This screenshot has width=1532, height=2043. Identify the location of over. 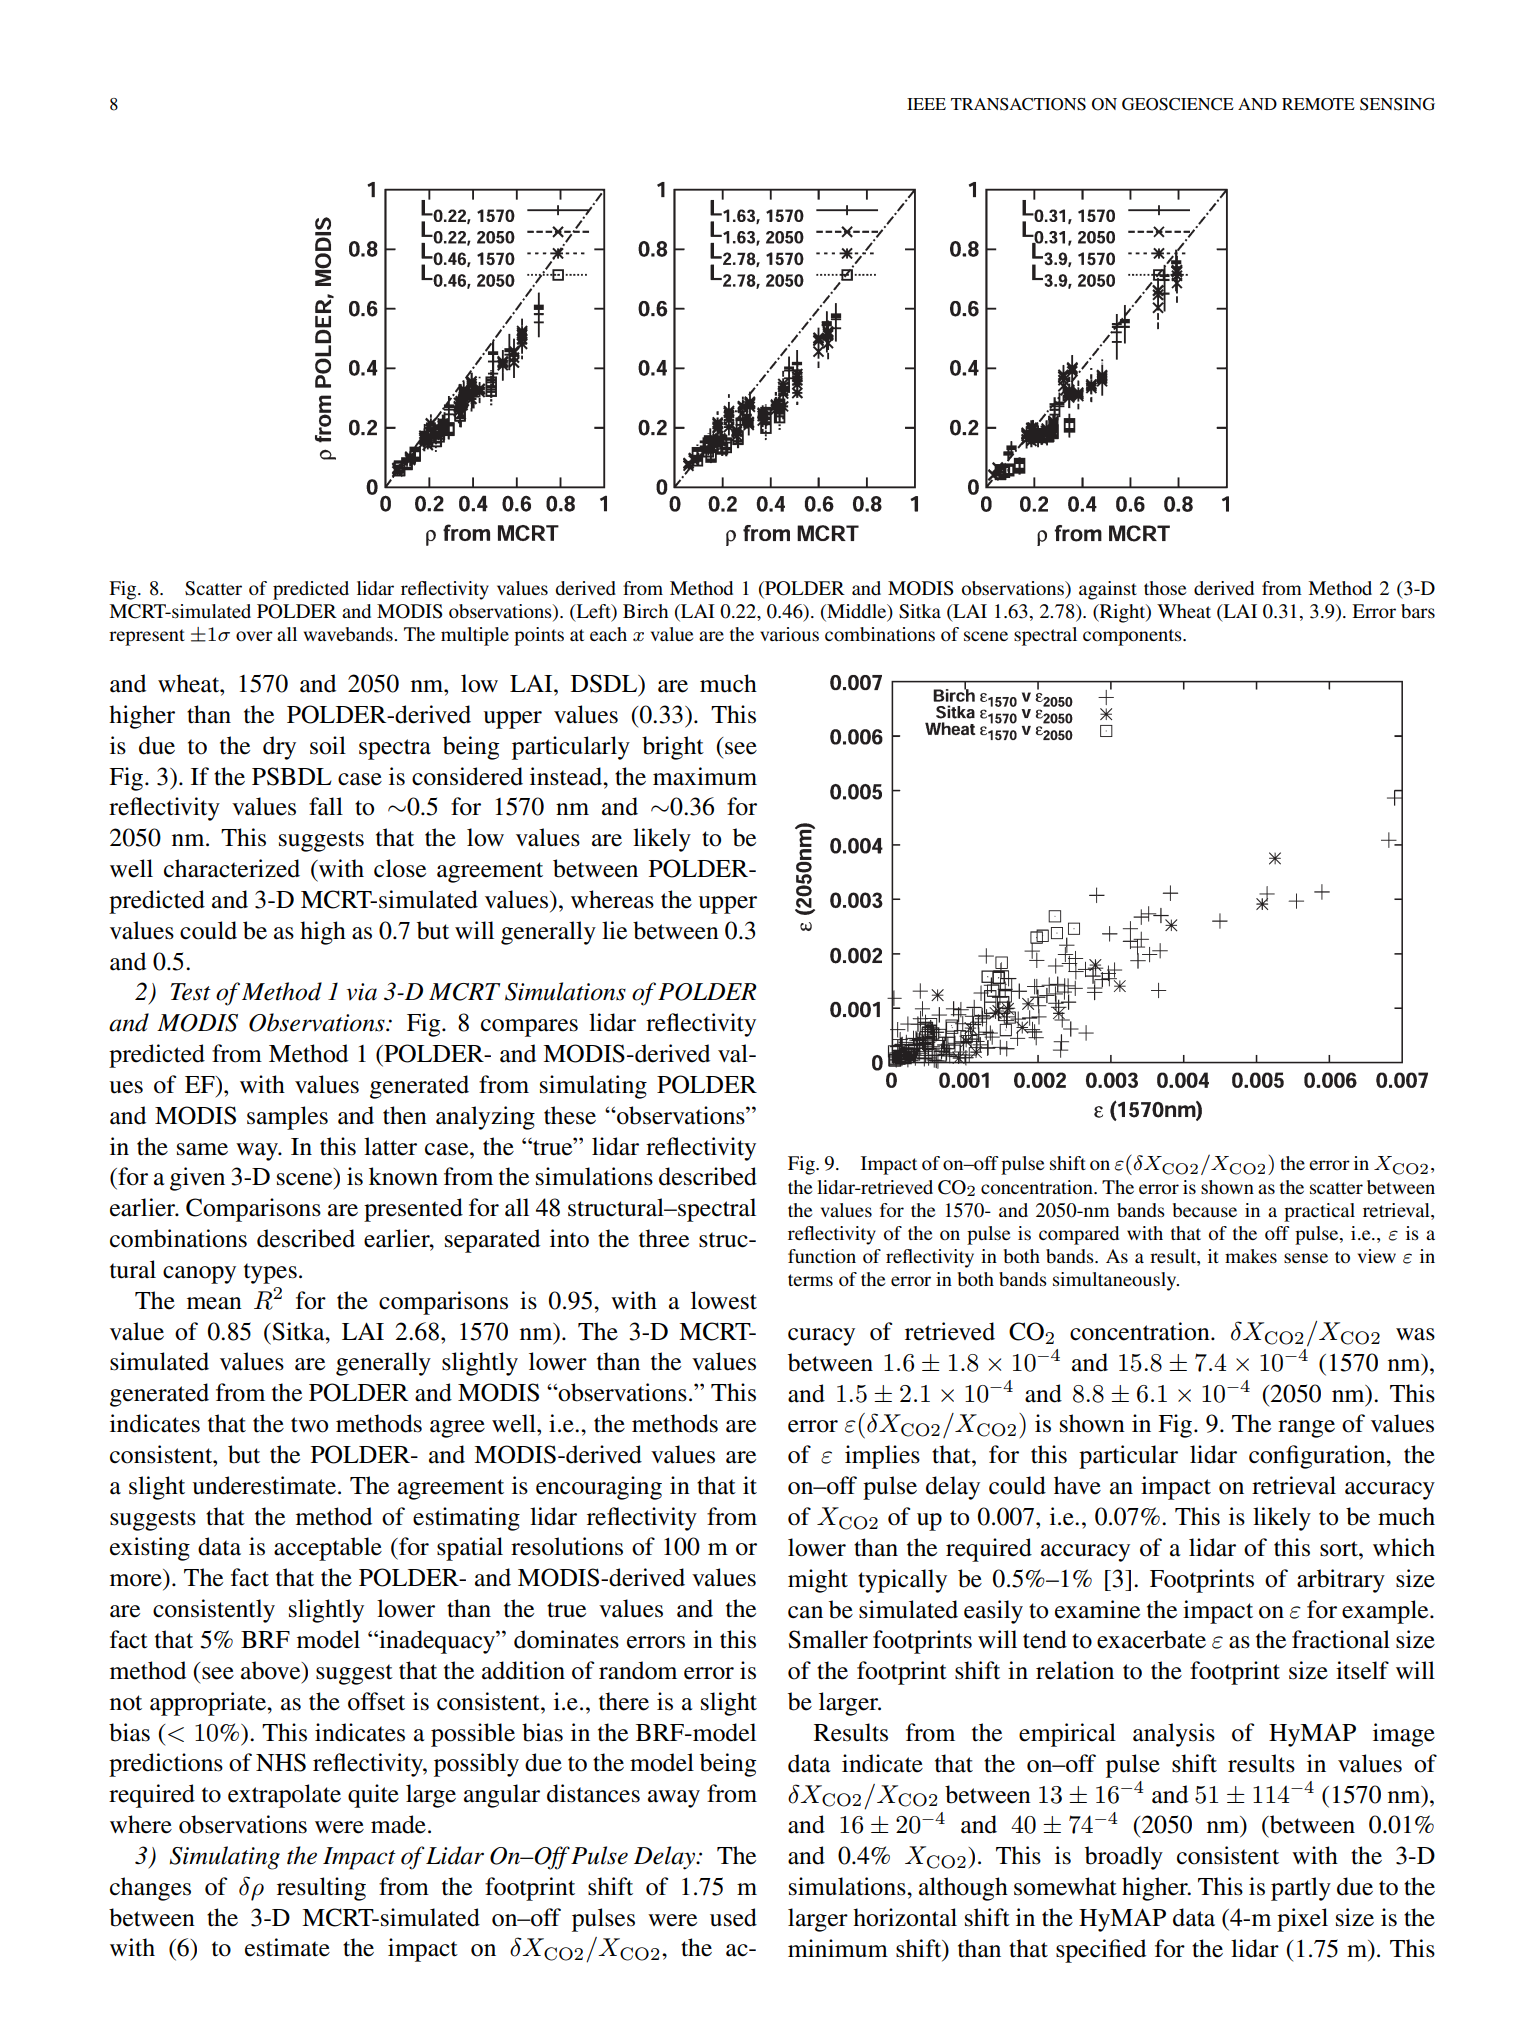
(254, 636).
